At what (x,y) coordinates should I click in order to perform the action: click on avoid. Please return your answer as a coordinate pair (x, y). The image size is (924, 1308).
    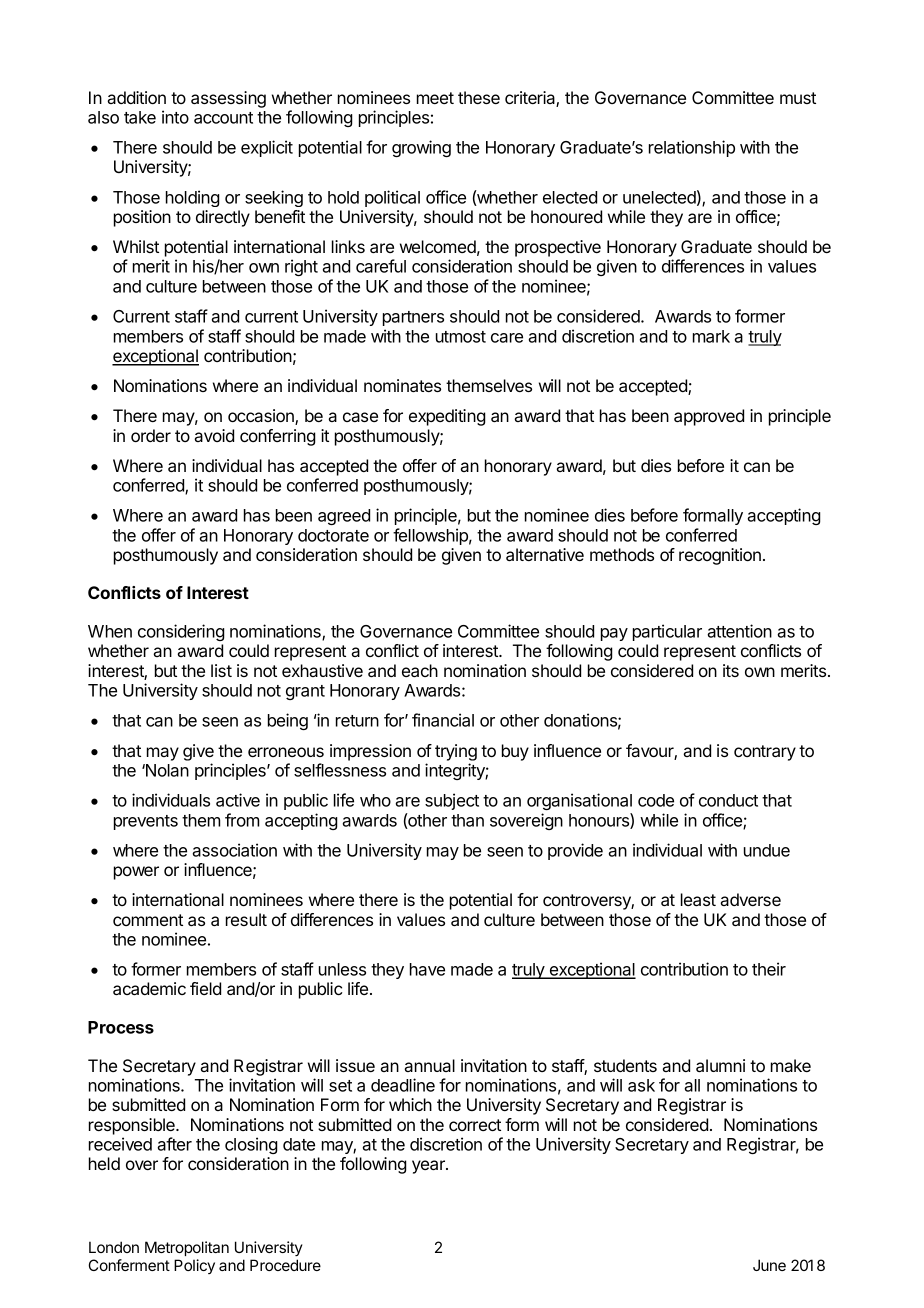
    Looking at the image, I should click on (214, 435).
